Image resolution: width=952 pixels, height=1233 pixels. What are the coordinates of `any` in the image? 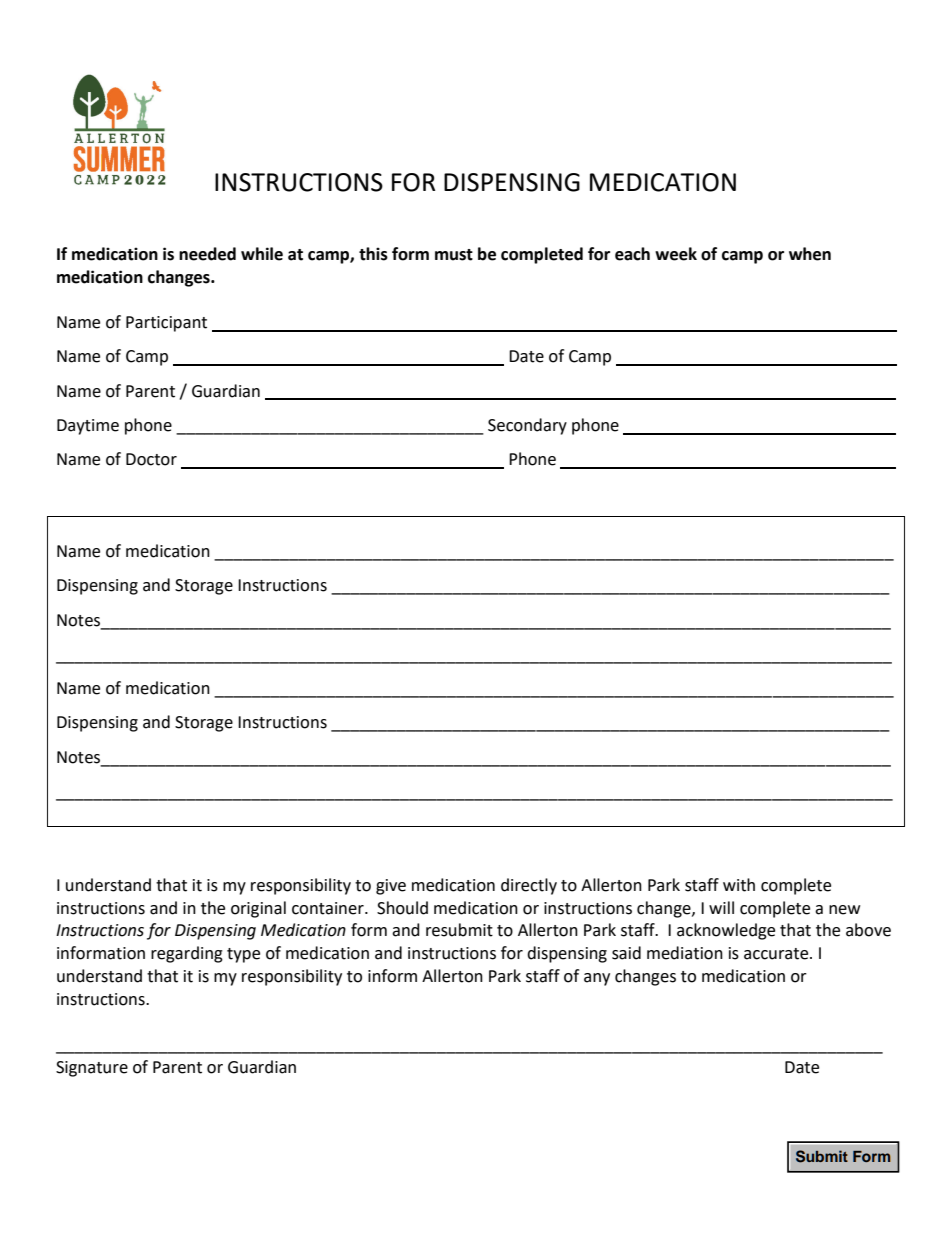 It's located at (597, 979).
